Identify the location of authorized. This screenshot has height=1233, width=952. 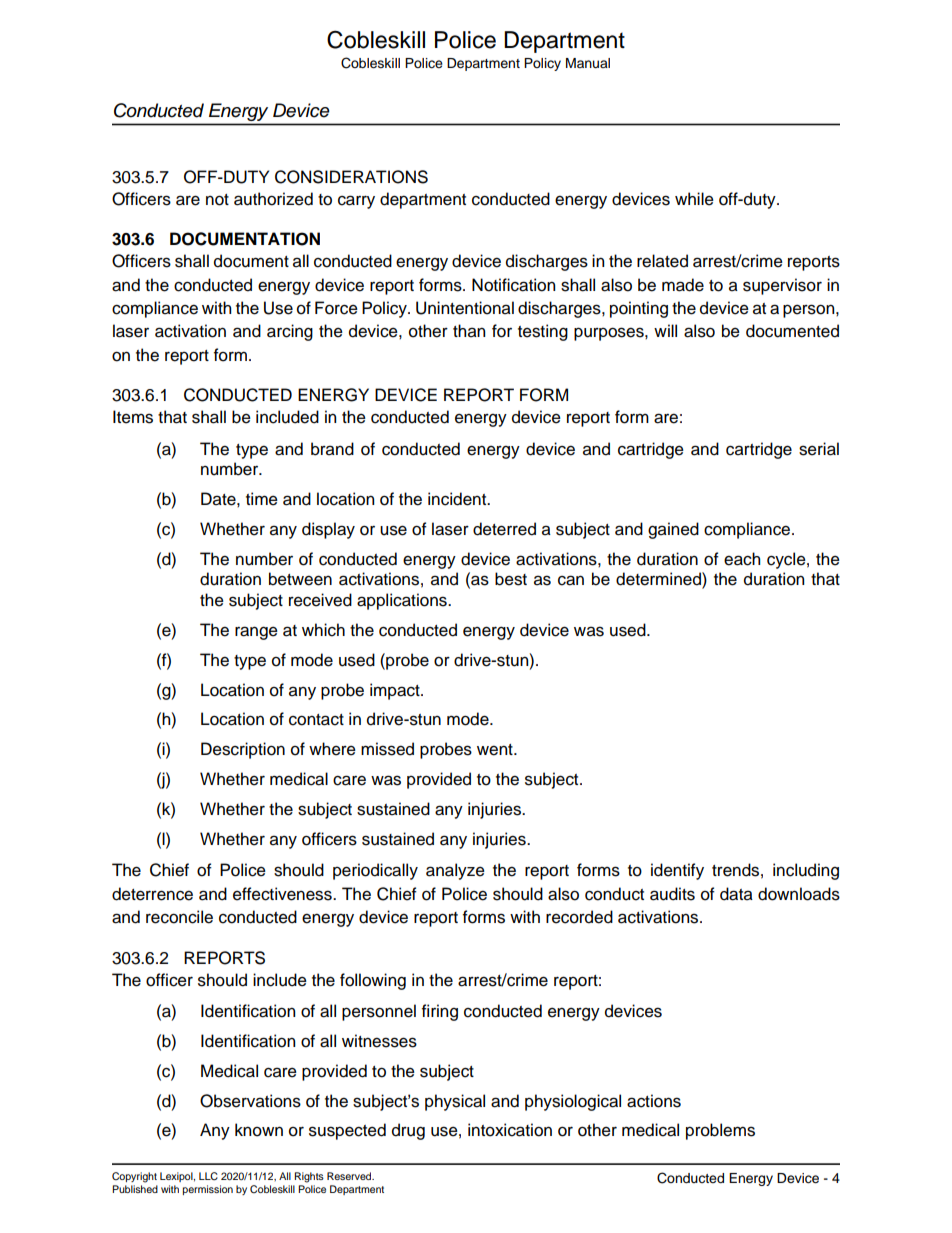
(273, 199).
